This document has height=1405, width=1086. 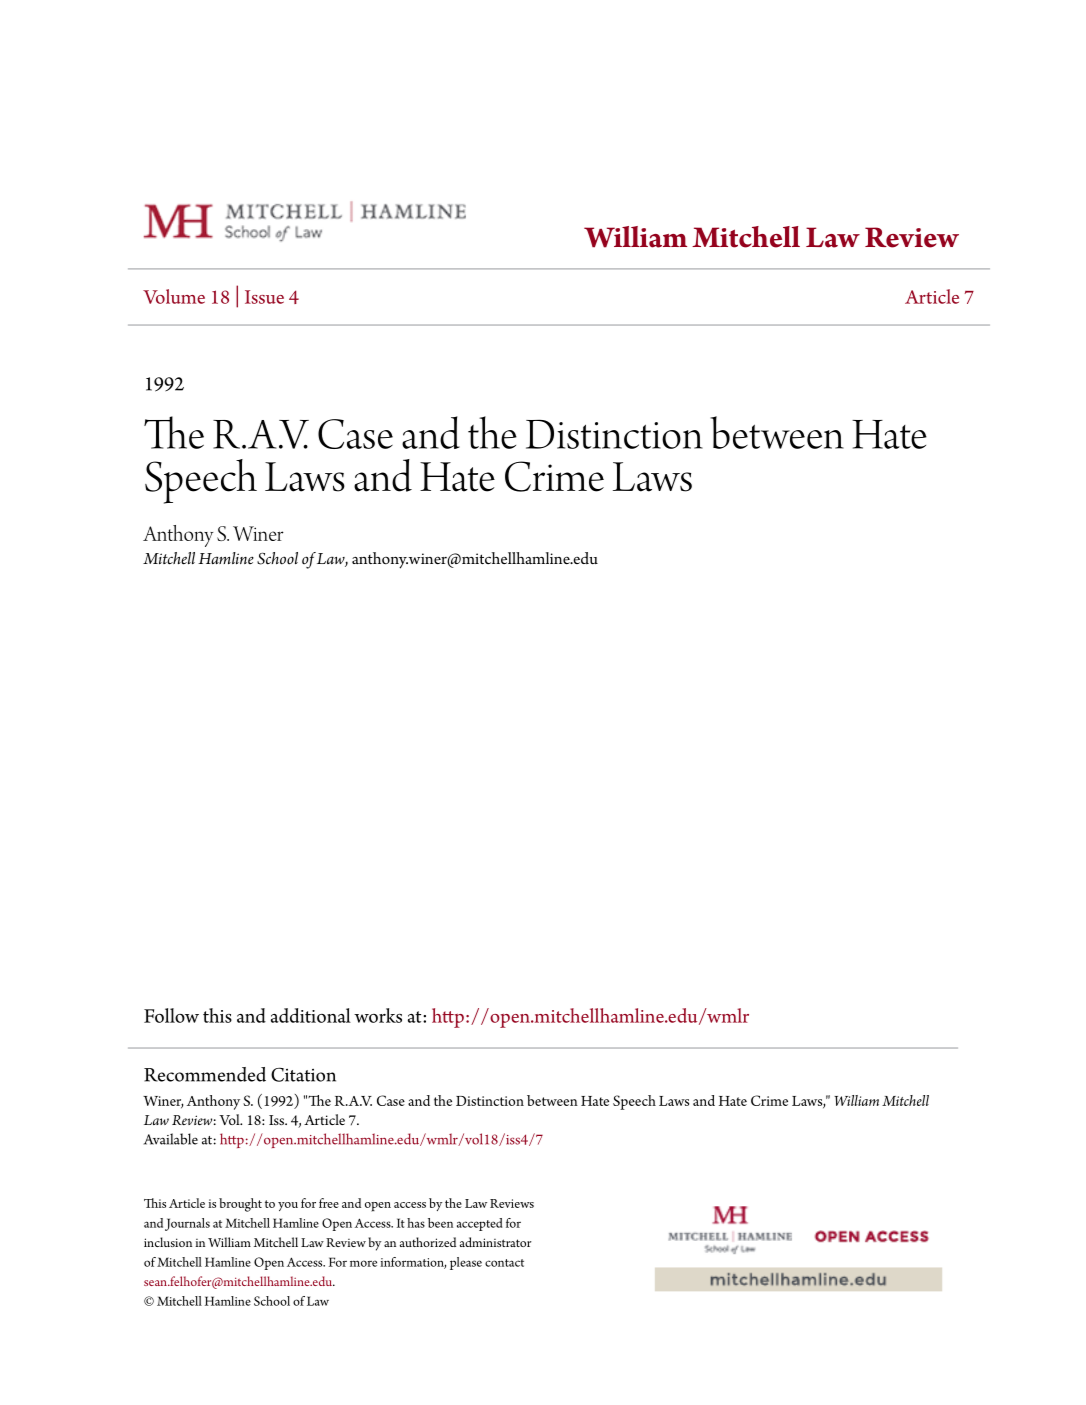 I want to click on free, so click(x=329, y=1203).
